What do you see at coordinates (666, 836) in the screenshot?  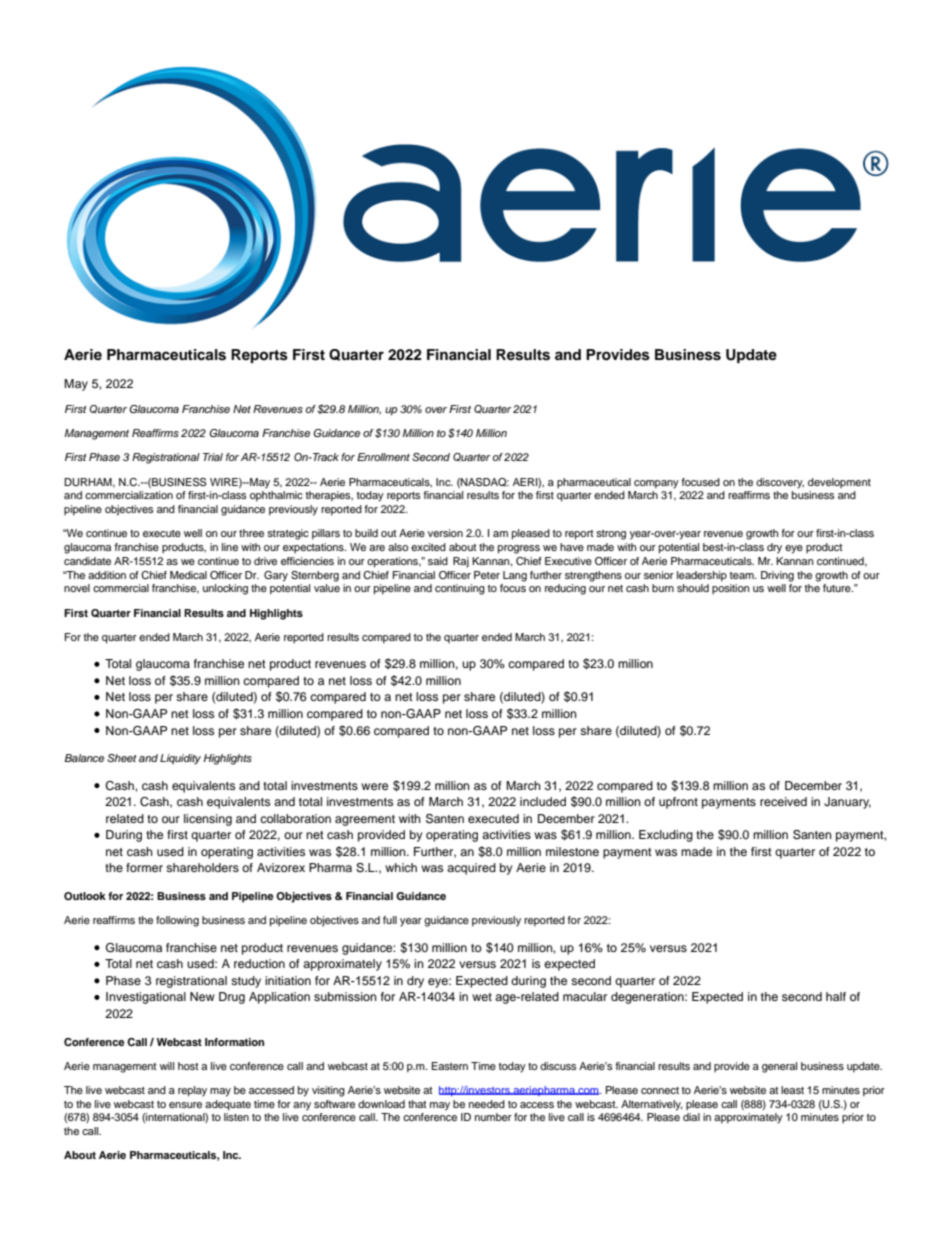 I see `Excluding` at bounding box center [666, 836].
